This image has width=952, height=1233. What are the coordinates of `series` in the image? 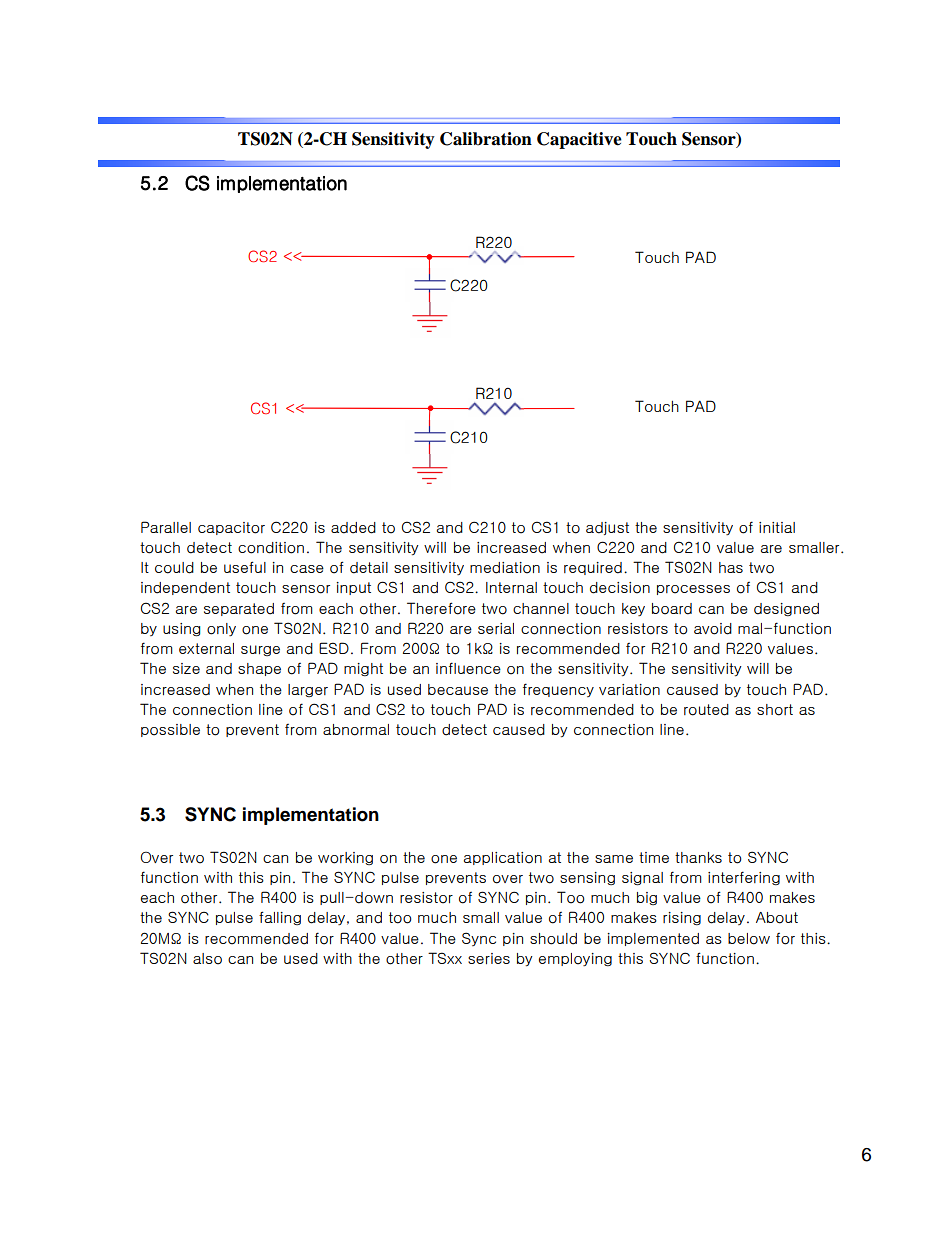 It's located at (489, 958).
